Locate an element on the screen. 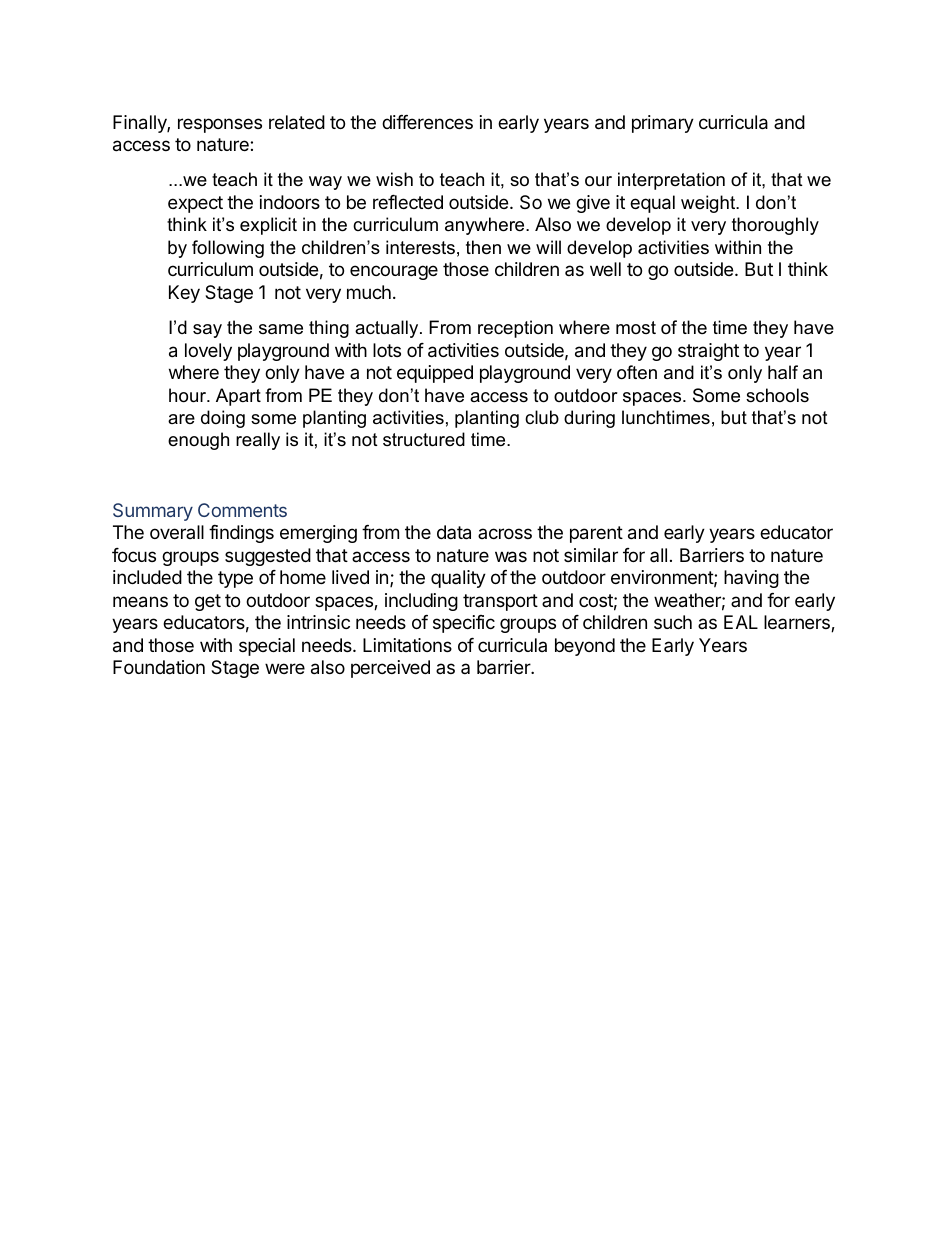 The width and height of the screenshot is (952, 1233). special is located at coordinates (267, 647).
